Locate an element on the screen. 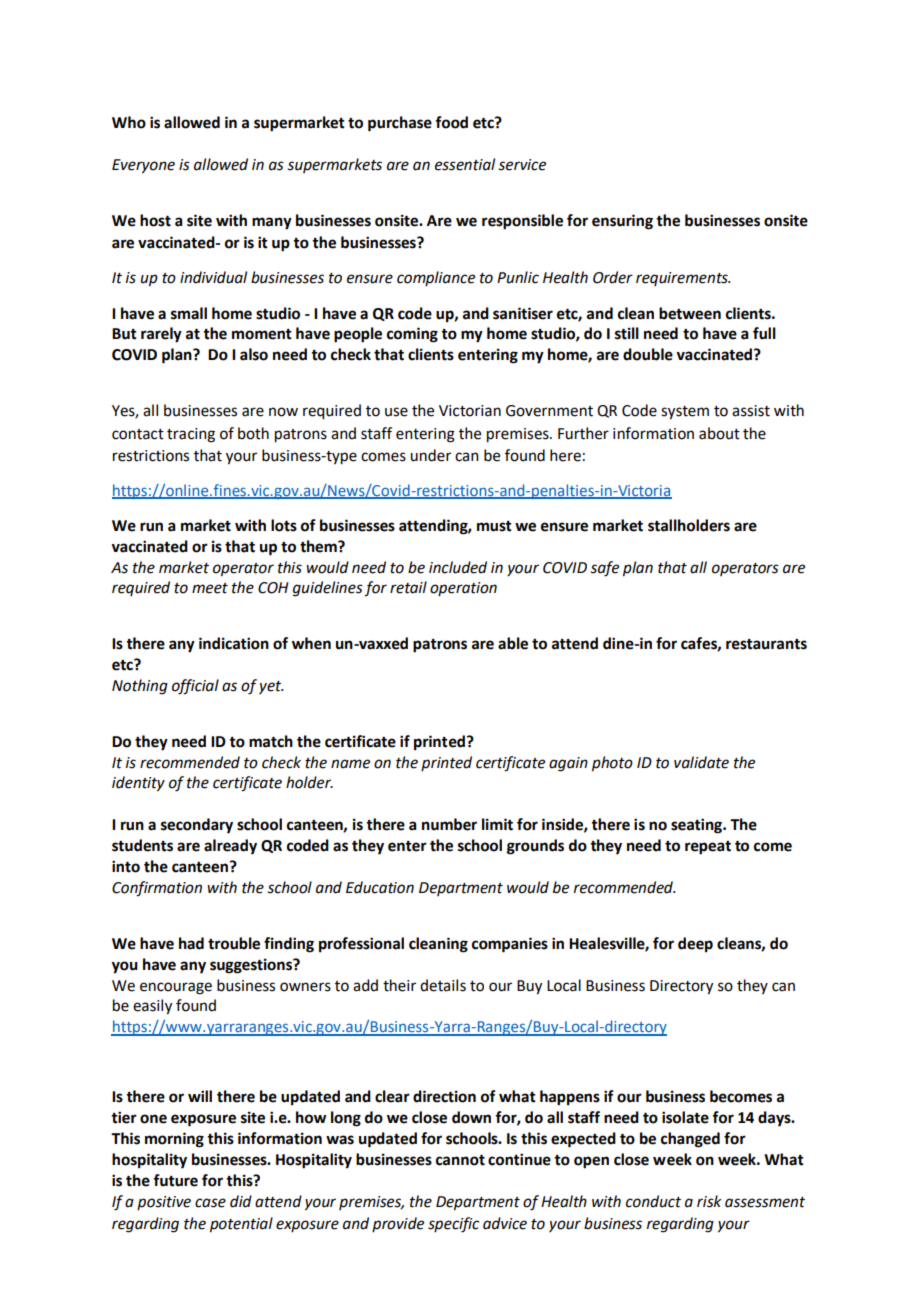 This screenshot has height=1308, width=924. official is located at coordinates (195, 687).
